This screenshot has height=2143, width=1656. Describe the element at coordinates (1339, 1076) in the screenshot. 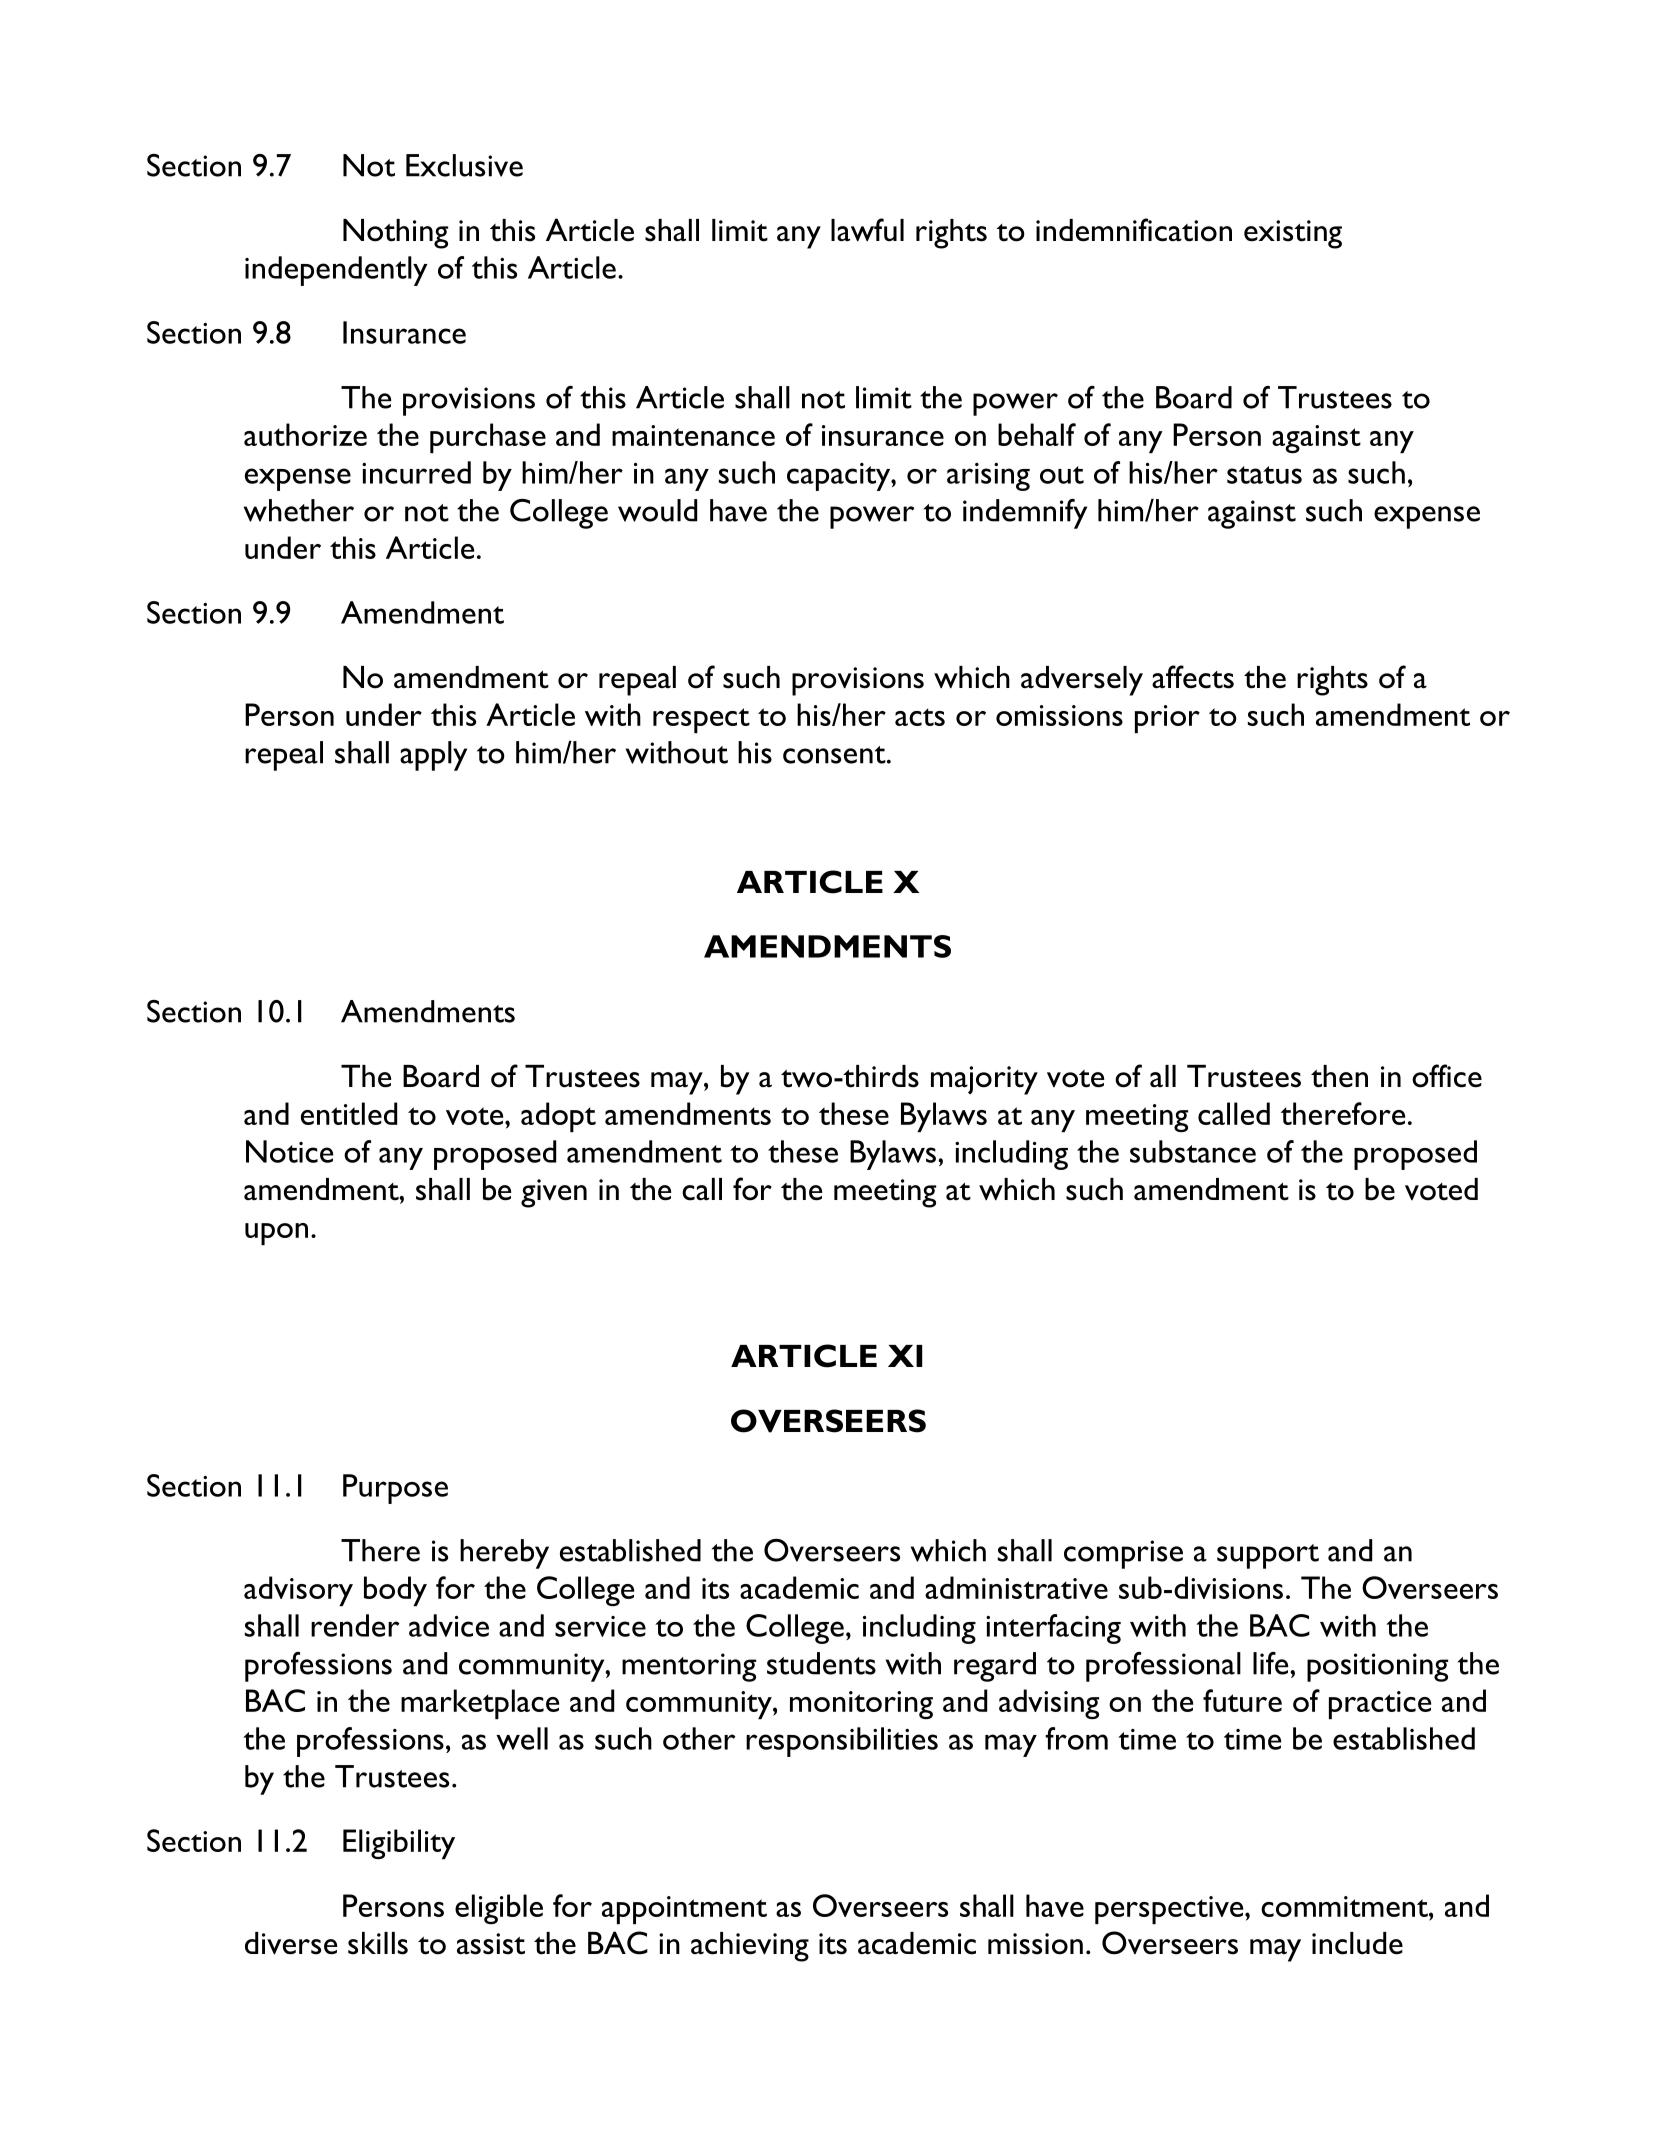

I see `then` at that location.
